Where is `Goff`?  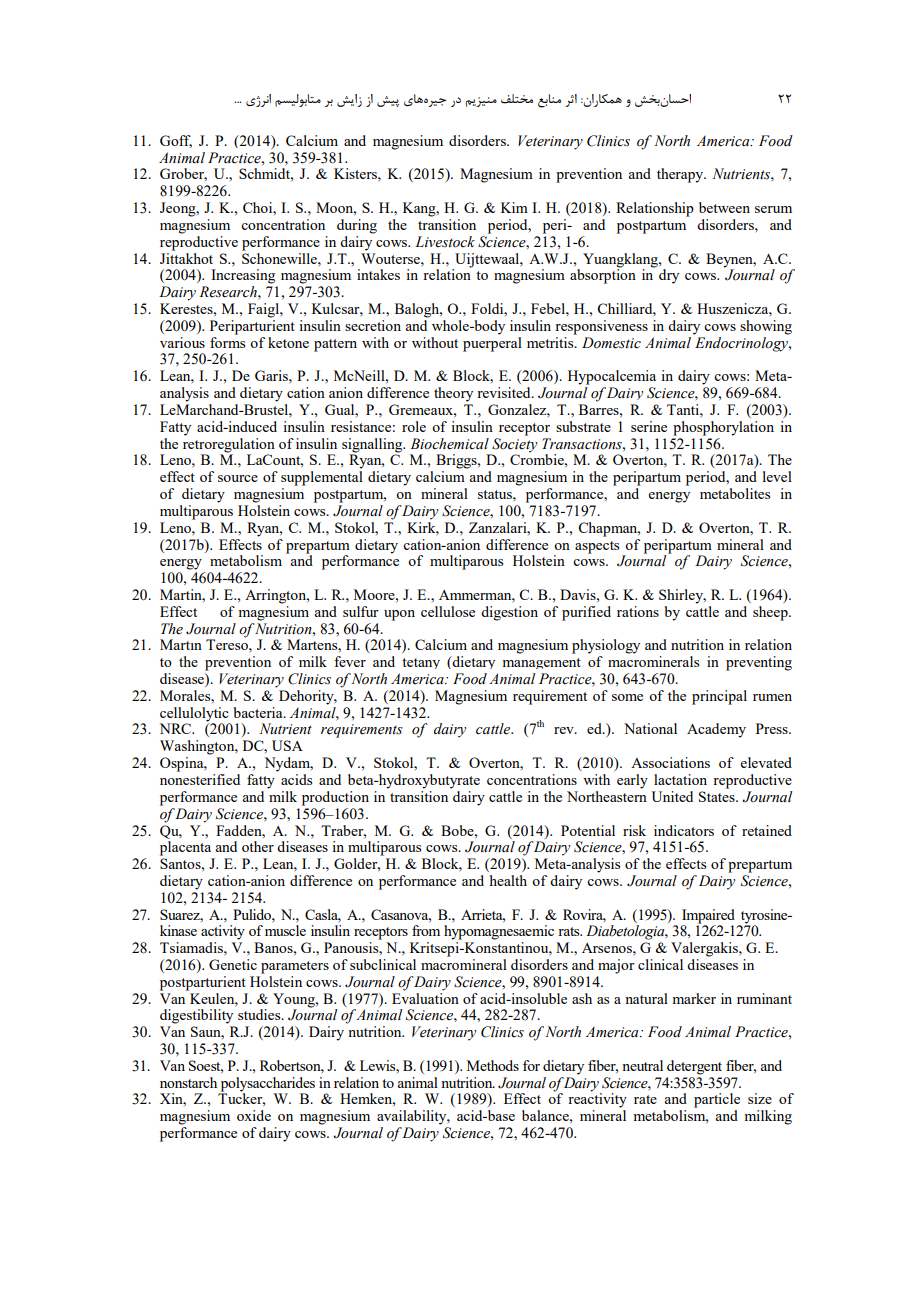
Goff is located at coordinates (176, 141).
